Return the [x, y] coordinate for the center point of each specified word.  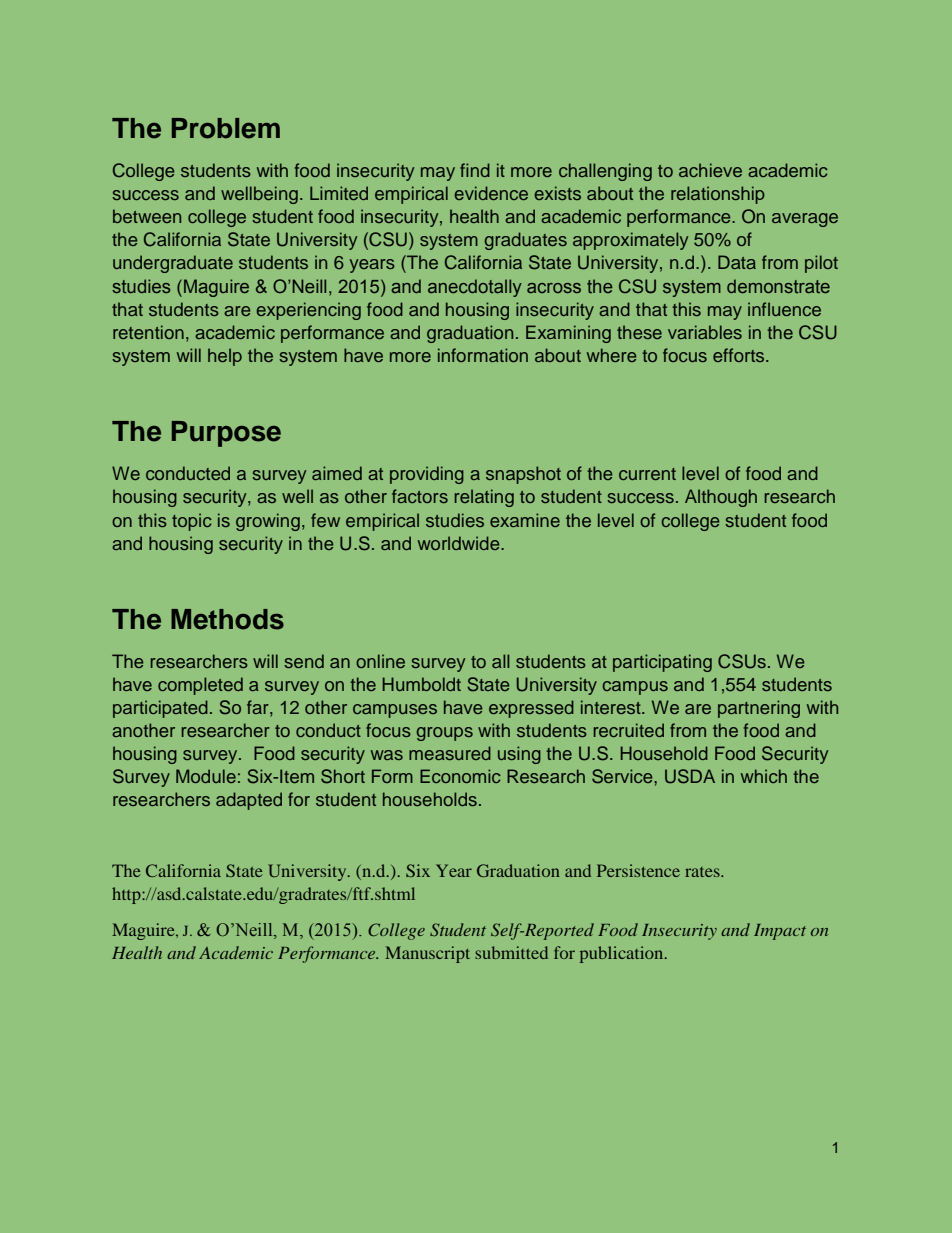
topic [192, 522]
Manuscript [427, 954]
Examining [568, 334]
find [475, 170]
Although [721, 498]
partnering [759, 709]
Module [206, 776]
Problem [226, 128]
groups [445, 734]
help [225, 357]
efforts [740, 355]
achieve [710, 170]
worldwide [460, 543]
